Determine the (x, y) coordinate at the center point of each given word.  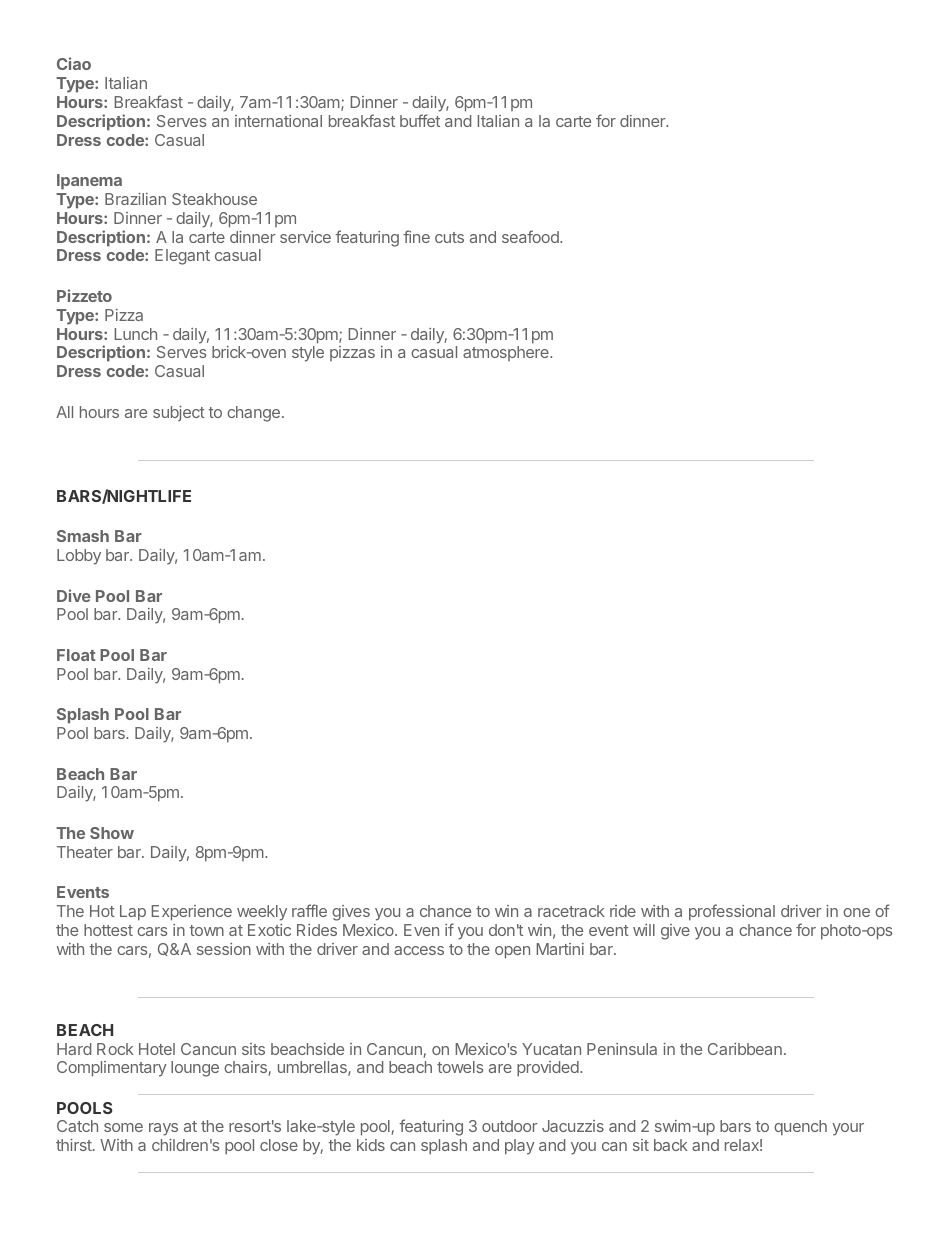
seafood (531, 236)
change (253, 414)
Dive (74, 595)
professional (732, 912)
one (856, 912)
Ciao (74, 63)
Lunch (136, 334)
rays (163, 1129)
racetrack (571, 911)
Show (112, 833)
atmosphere (507, 353)
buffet (420, 120)
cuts (449, 237)
